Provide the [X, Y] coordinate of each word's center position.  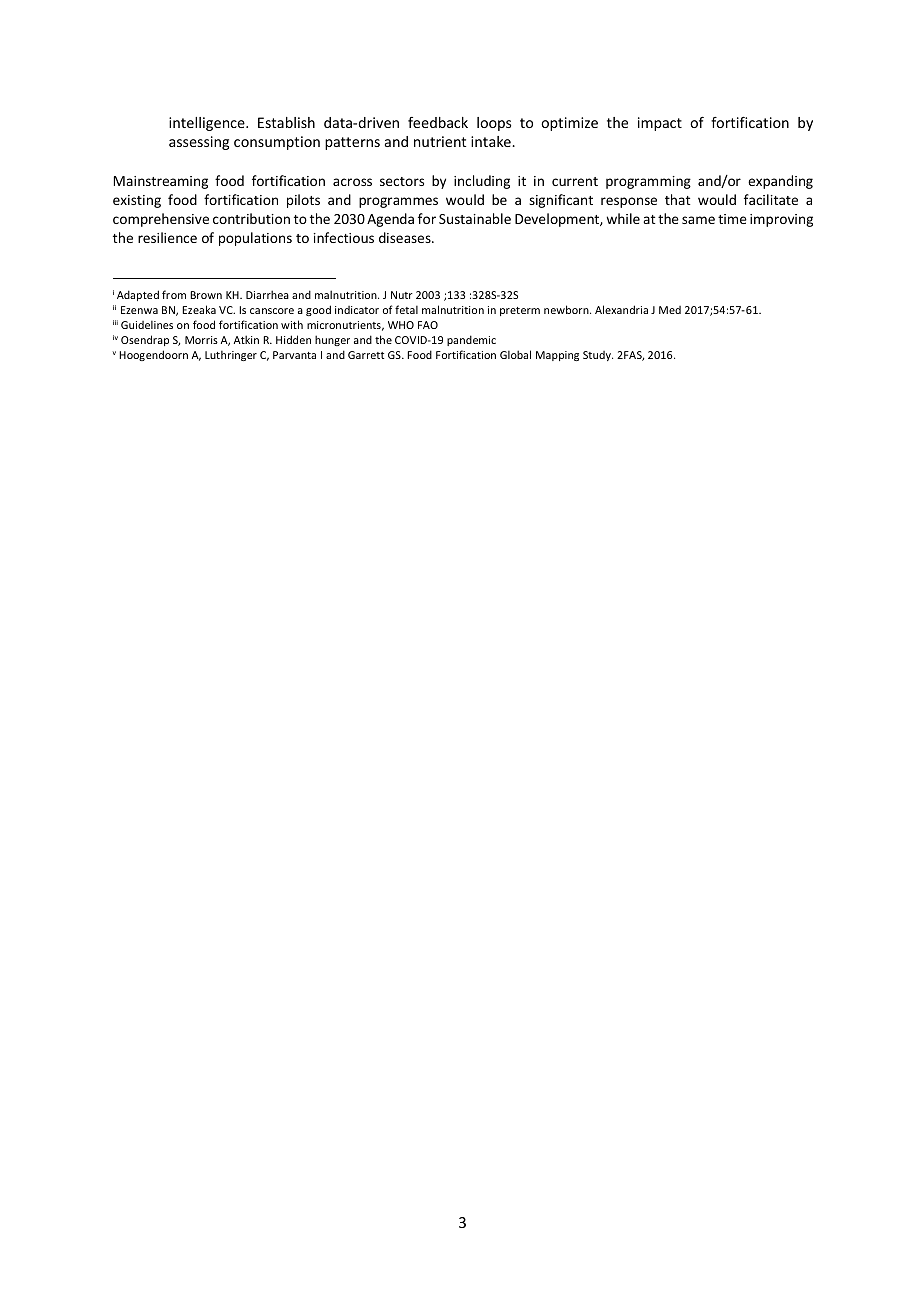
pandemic [471, 340]
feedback [438, 122]
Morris [201, 340]
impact [660, 124]
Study [598, 356]
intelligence [208, 124]
